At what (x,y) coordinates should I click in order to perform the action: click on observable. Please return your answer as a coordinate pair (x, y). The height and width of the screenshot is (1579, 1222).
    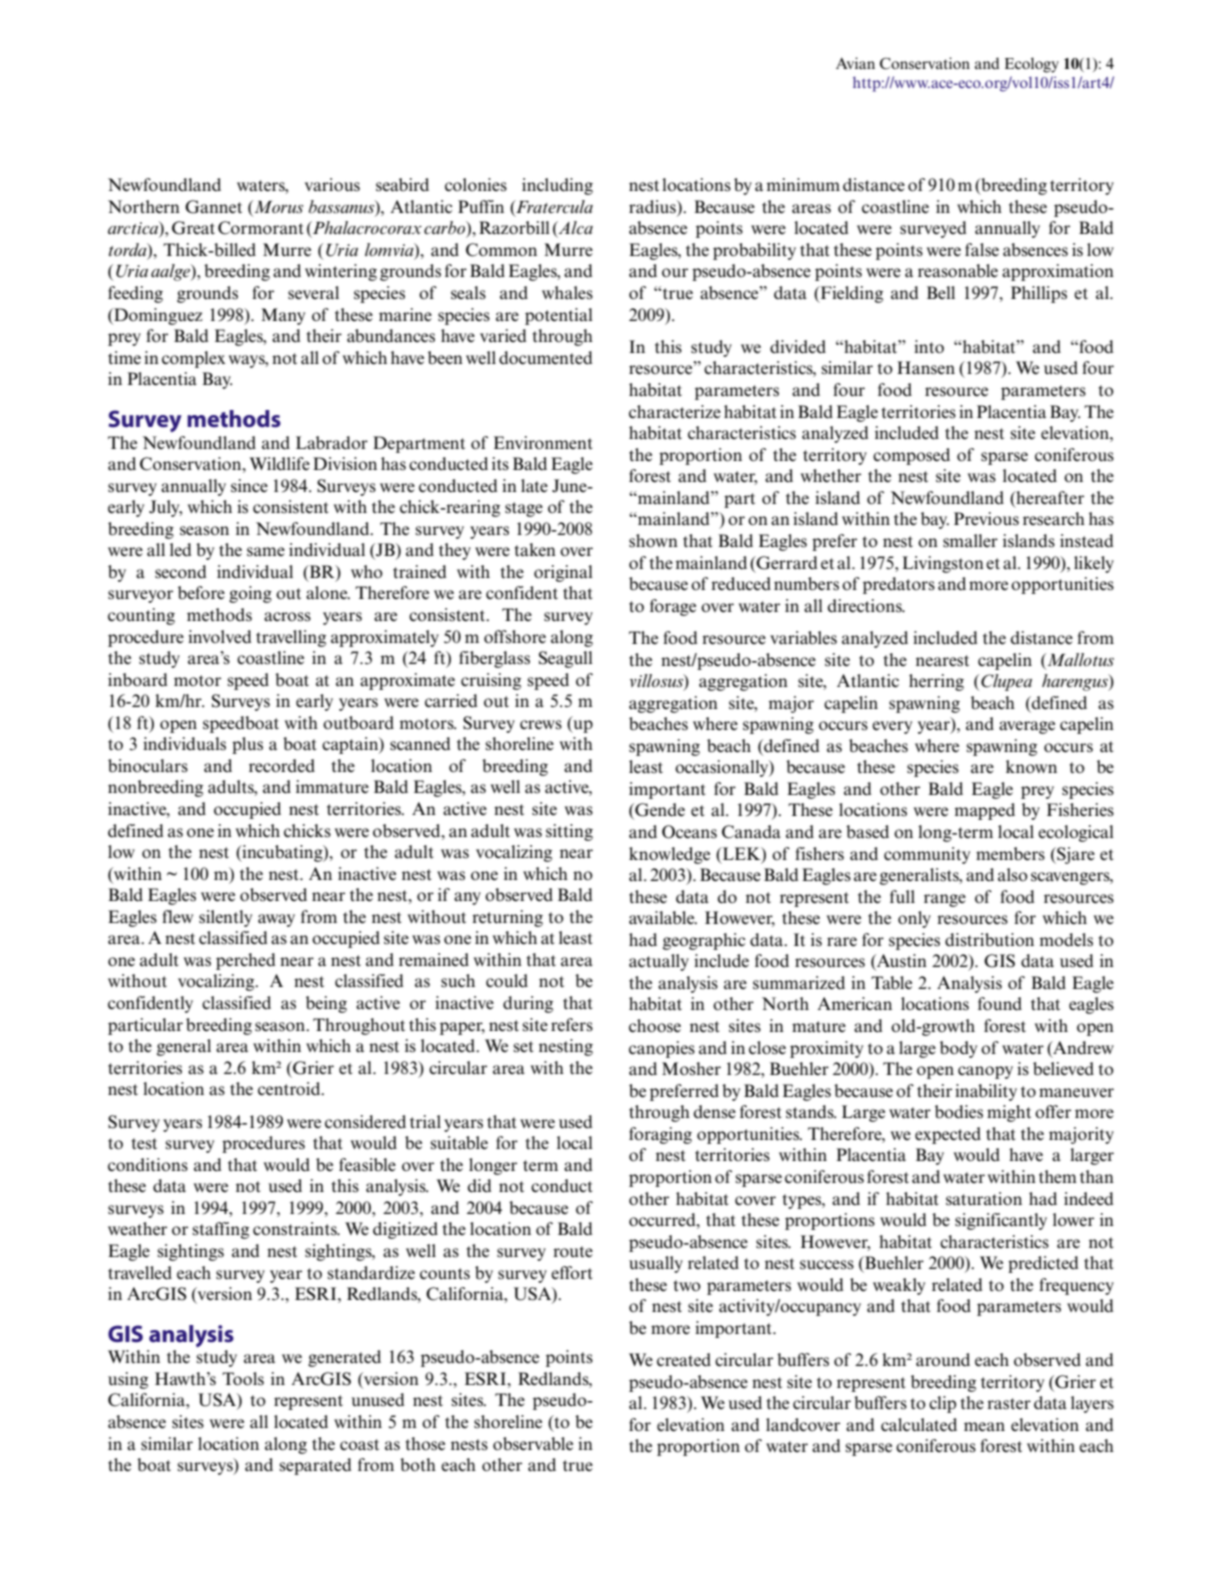
    Looking at the image, I should click on (533, 1444).
